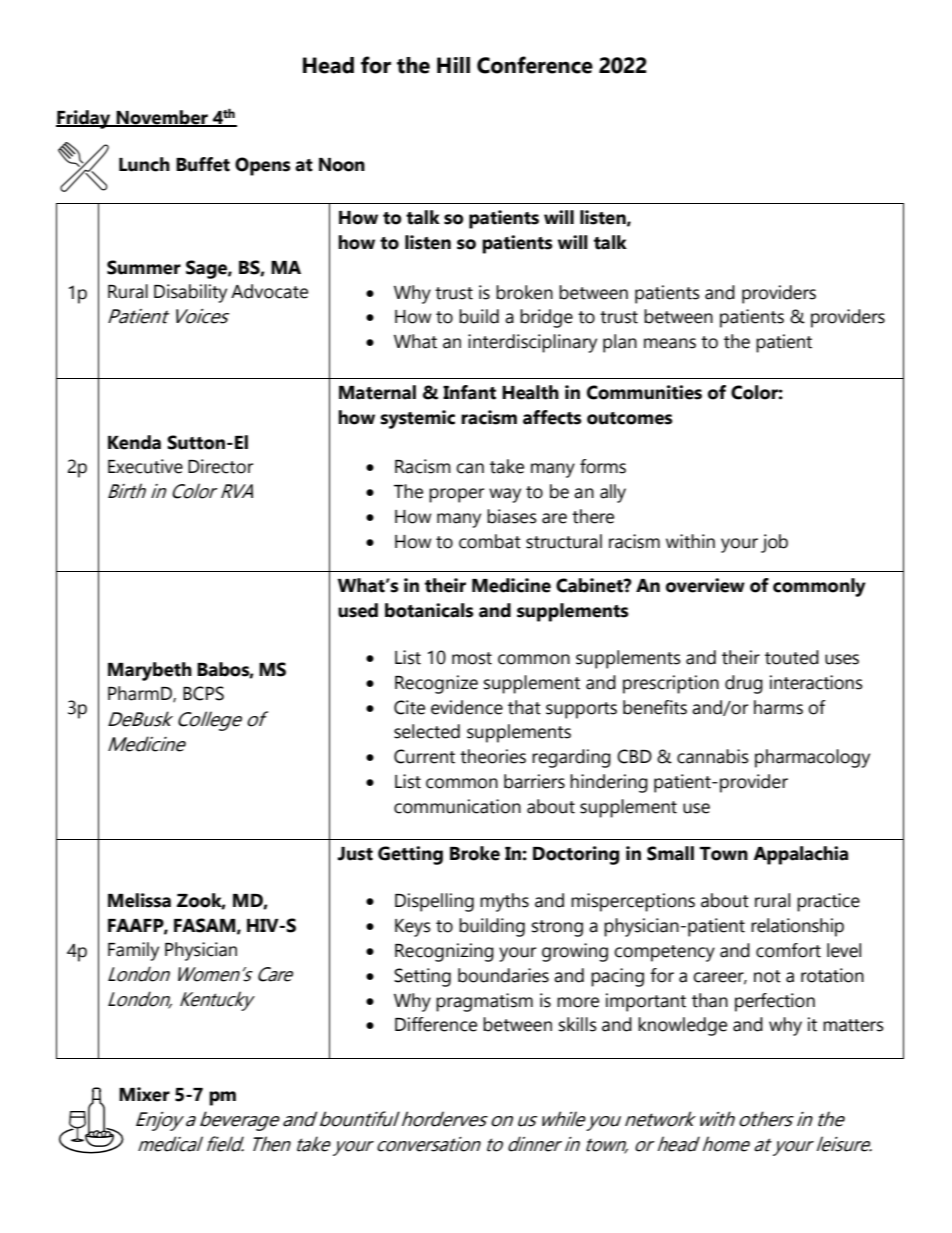 This screenshot has height=1233, width=952. I want to click on drug, so click(744, 684).
